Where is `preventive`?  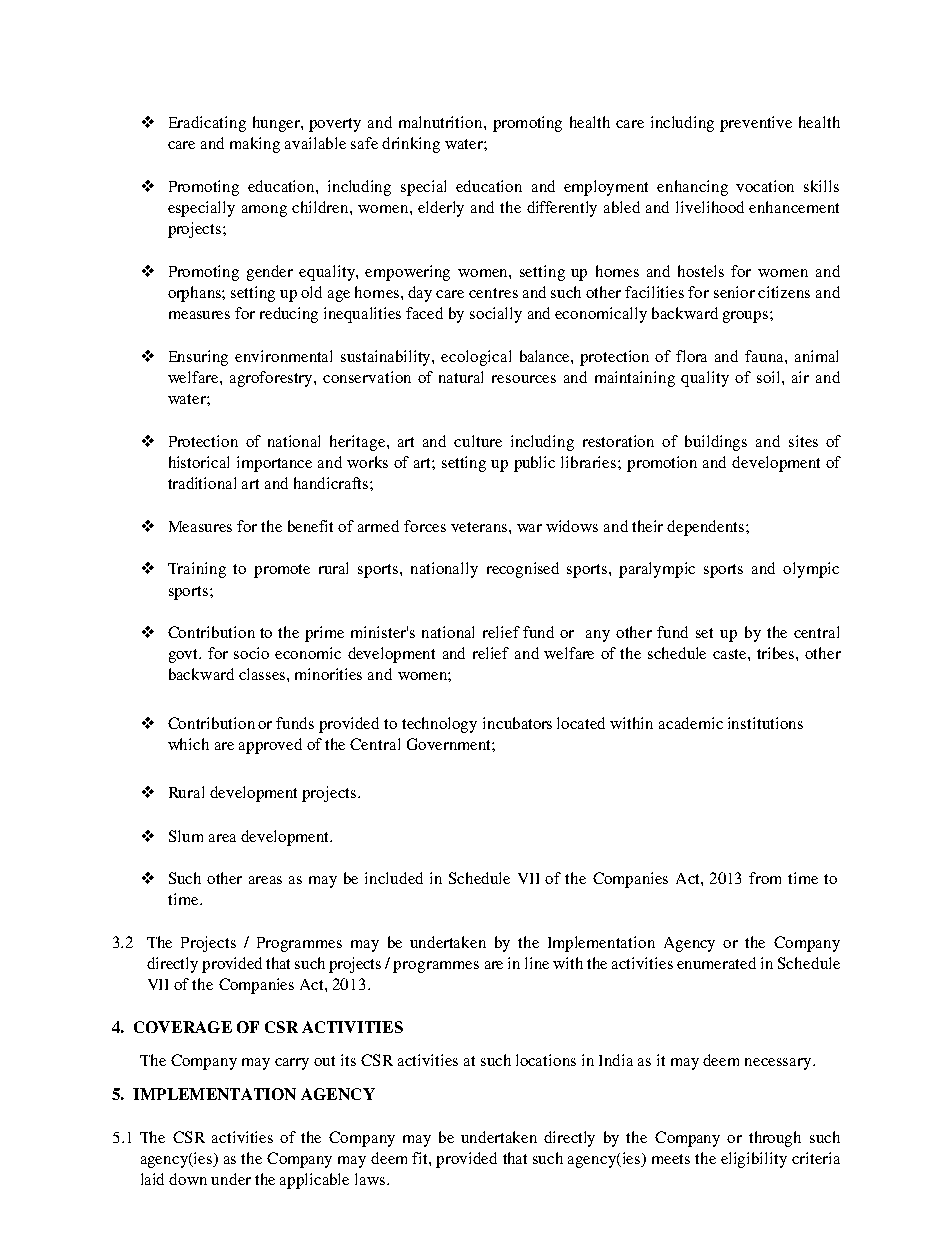 preventive is located at coordinates (756, 124).
